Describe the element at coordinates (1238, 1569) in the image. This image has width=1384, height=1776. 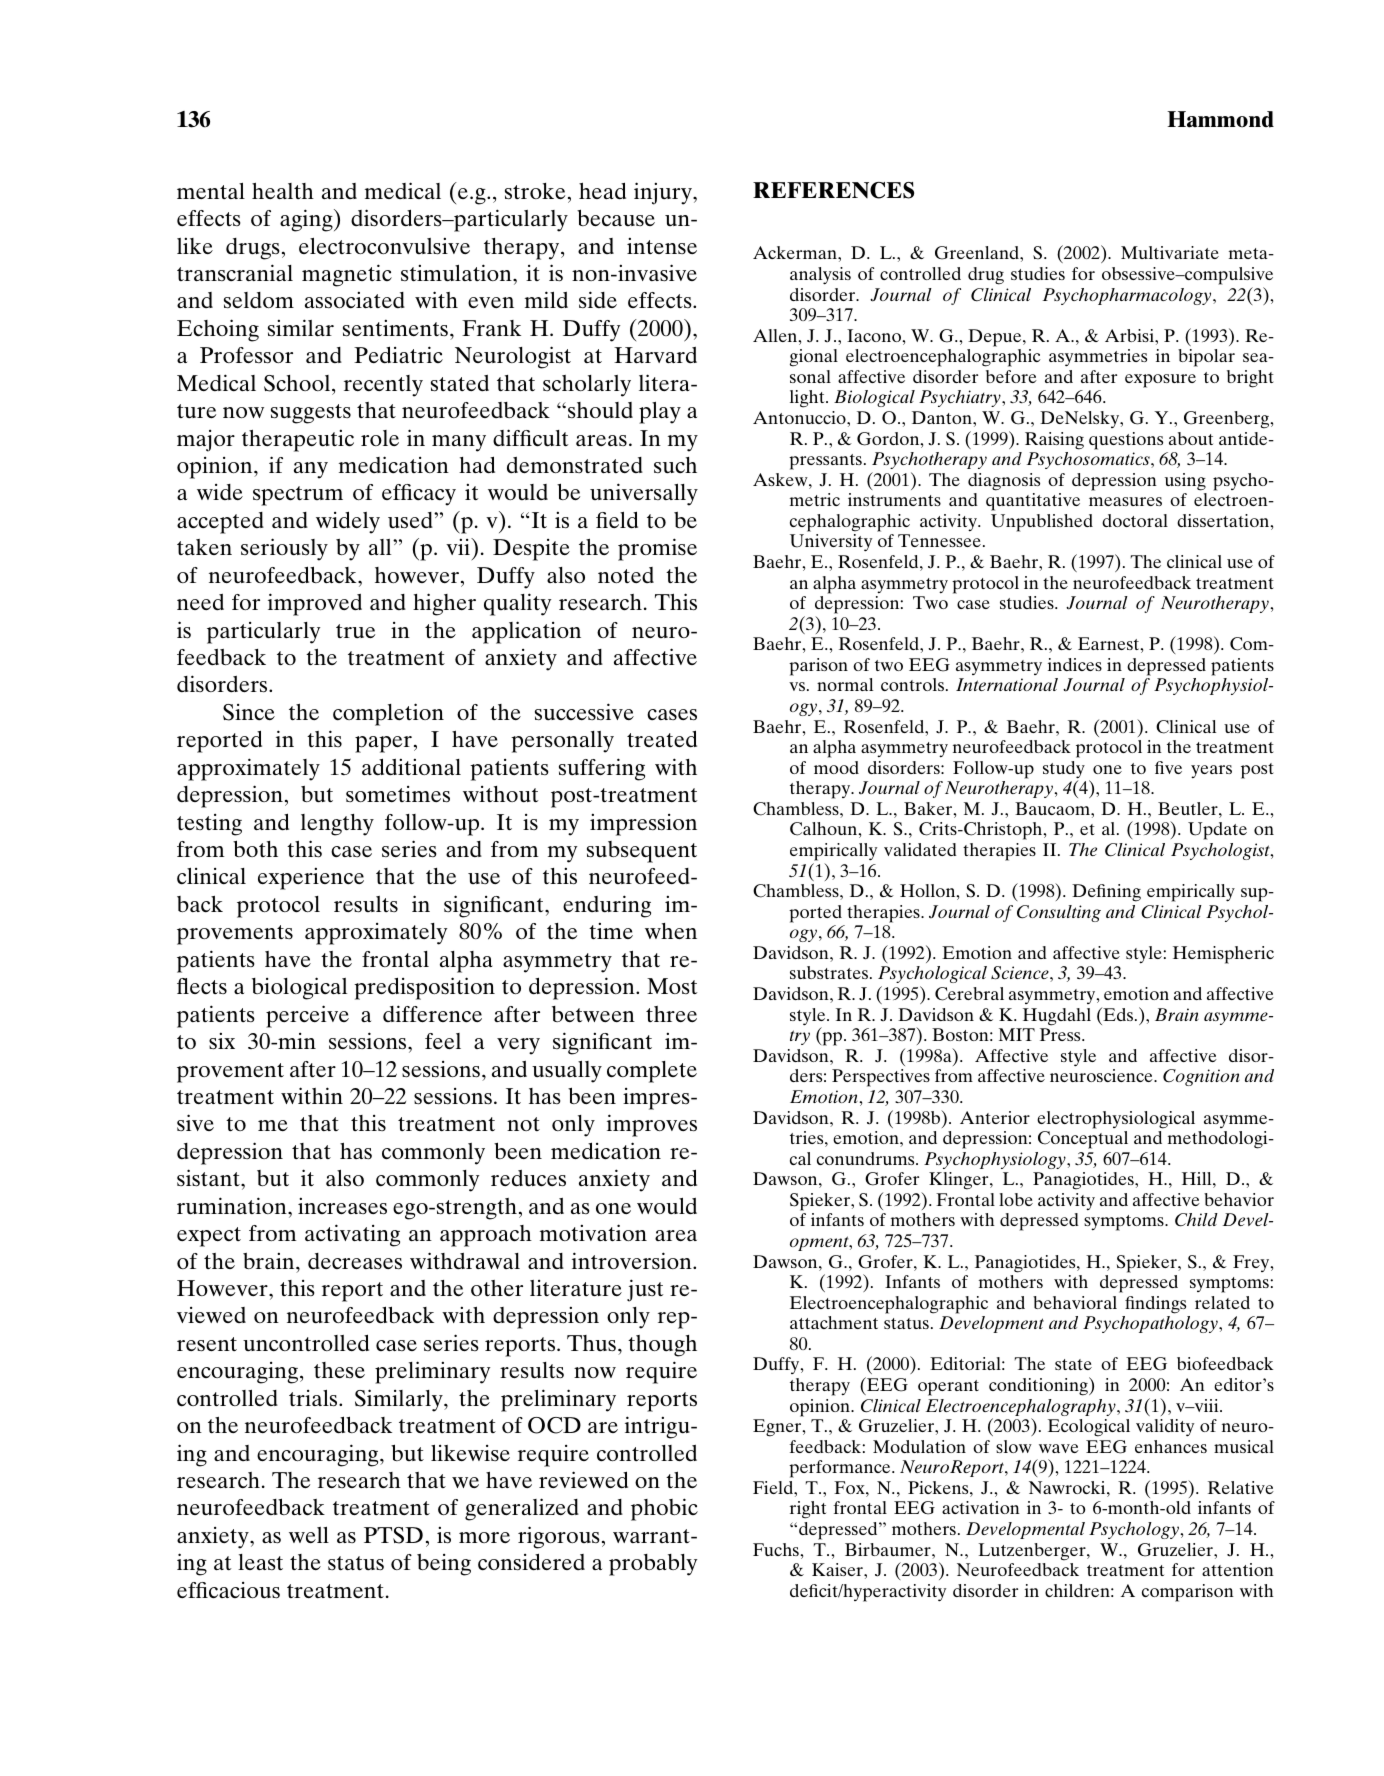
I see `attention` at that location.
